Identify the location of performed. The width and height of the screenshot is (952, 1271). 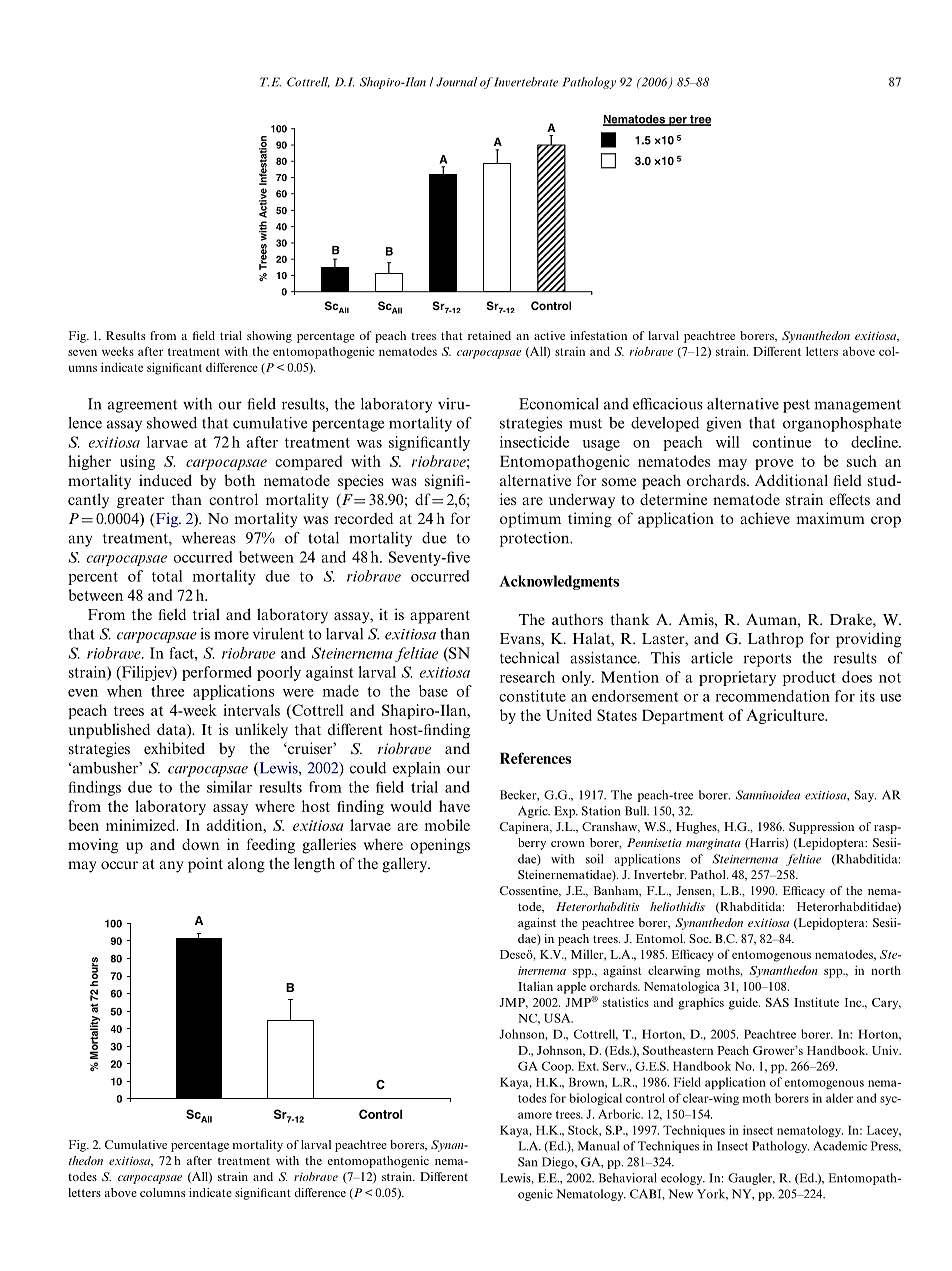
(217, 673).
